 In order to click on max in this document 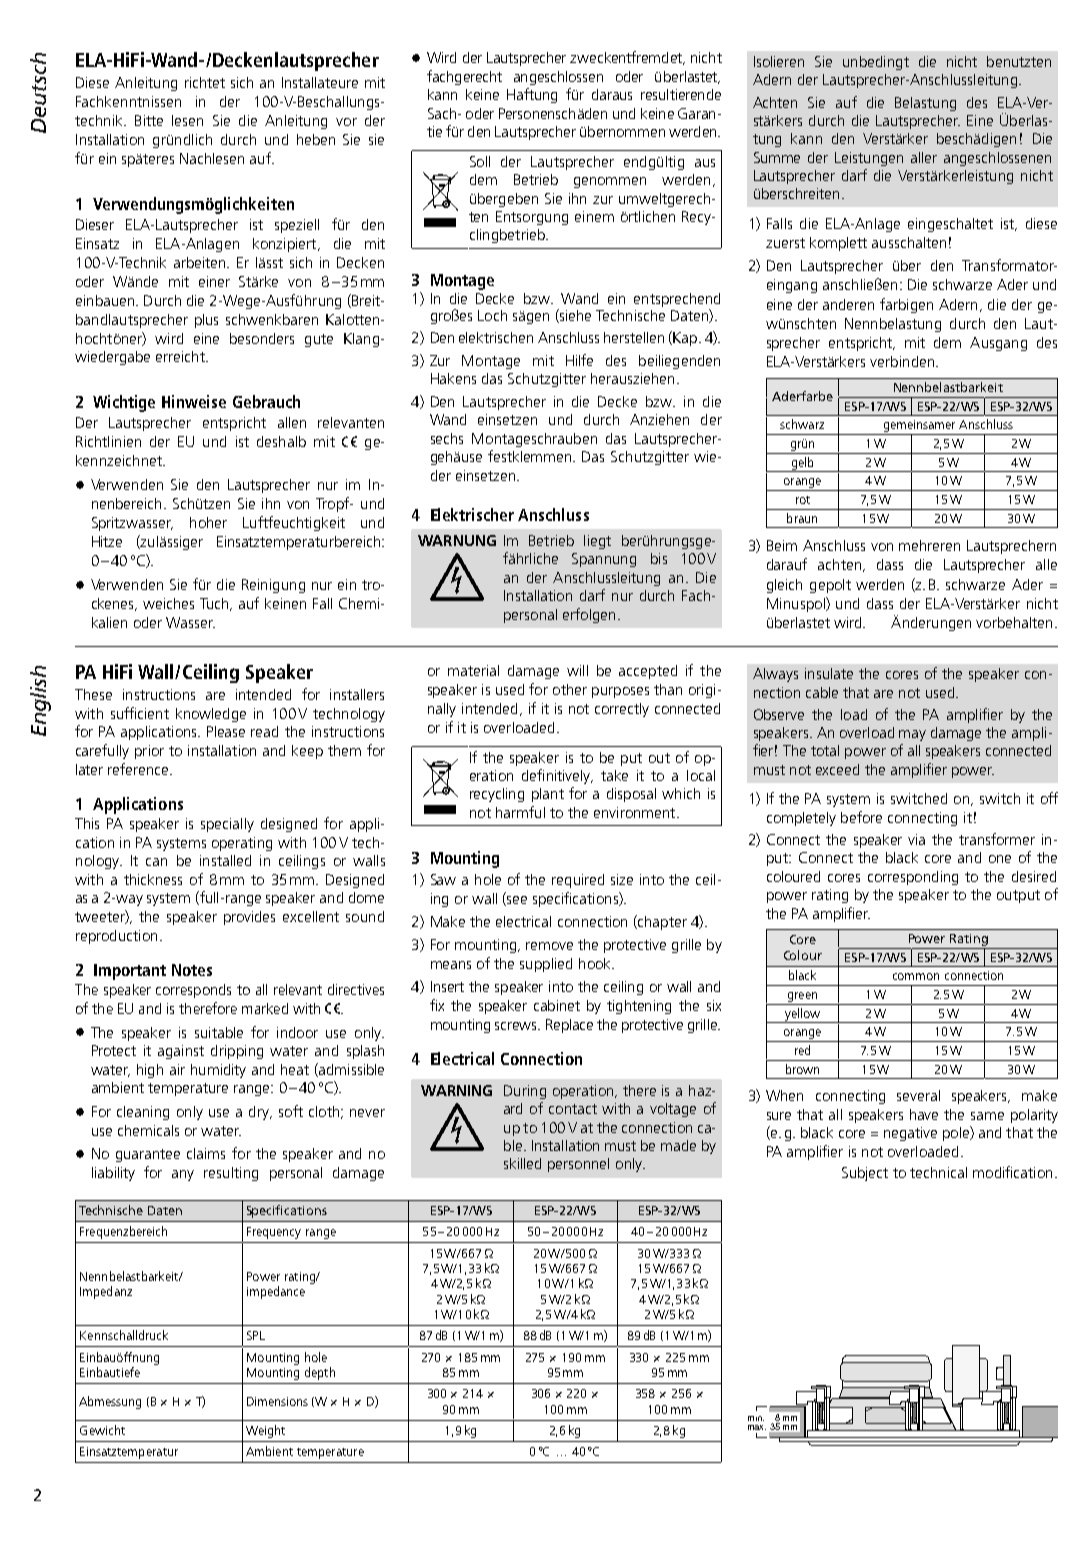, I will do `click(757, 1427)`.
